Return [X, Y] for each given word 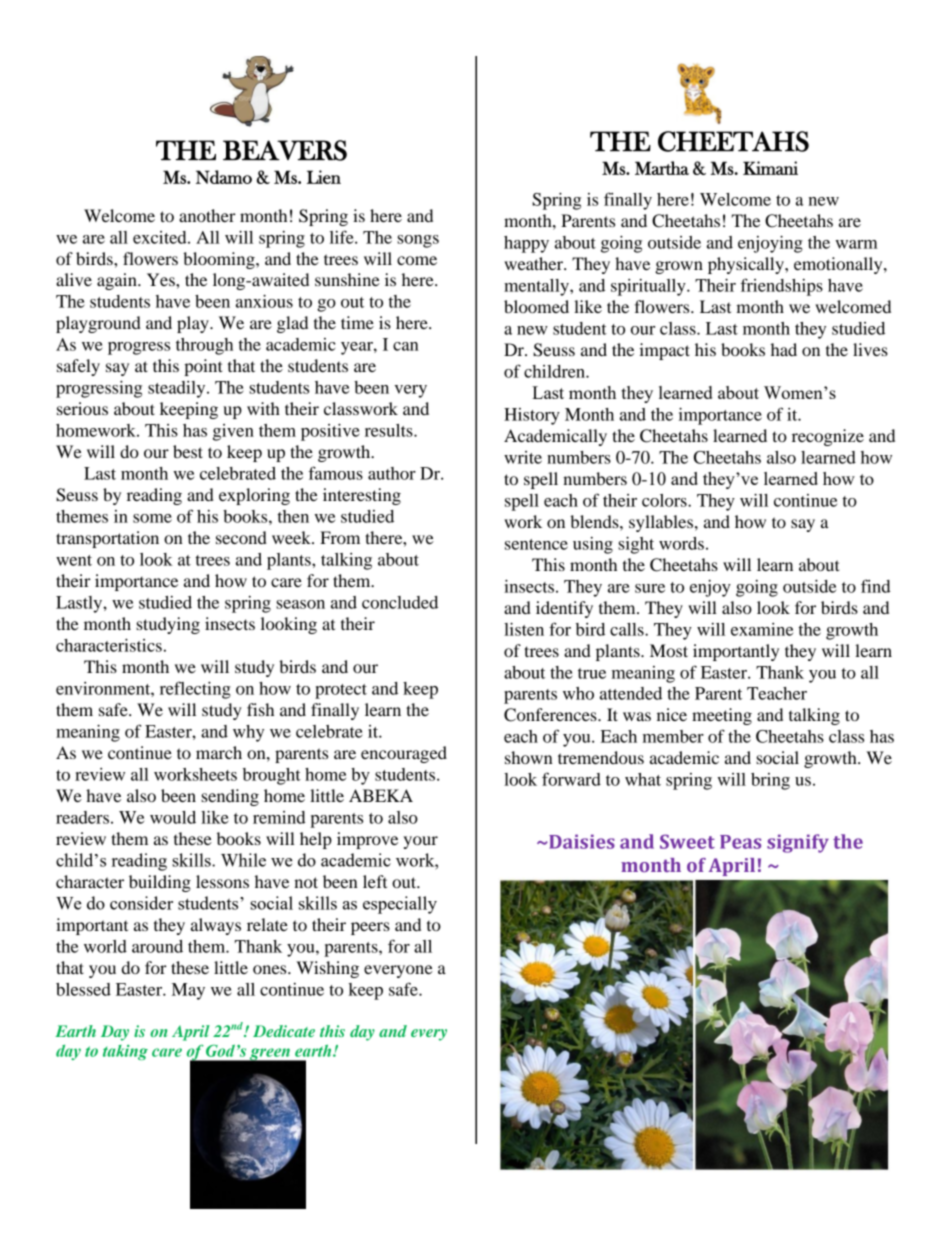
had [784, 349]
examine [762, 629]
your [420, 842]
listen [524, 629]
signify [798, 843]
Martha [662, 168]
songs [418, 241]
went [74, 560]
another [207, 215]
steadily [178, 389]
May [188, 991]
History [532, 416]
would [173, 817]
